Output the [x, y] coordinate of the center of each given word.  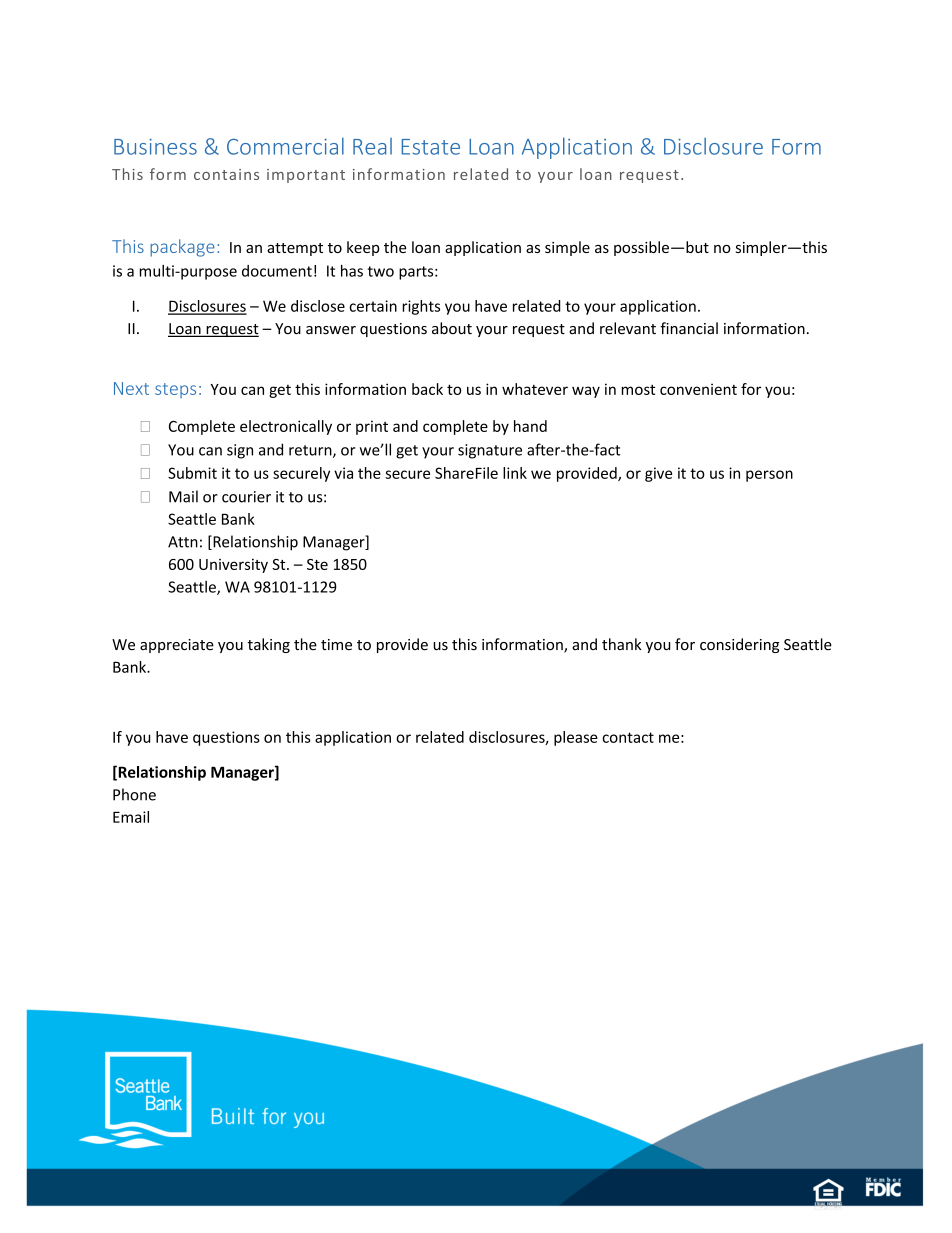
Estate [431, 147]
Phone [134, 794]
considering [739, 645]
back [427, 389]
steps [175, 390]
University [233, 566]
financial [689, 328]
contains [226, 174]
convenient [698, 389]
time [336, 644]
